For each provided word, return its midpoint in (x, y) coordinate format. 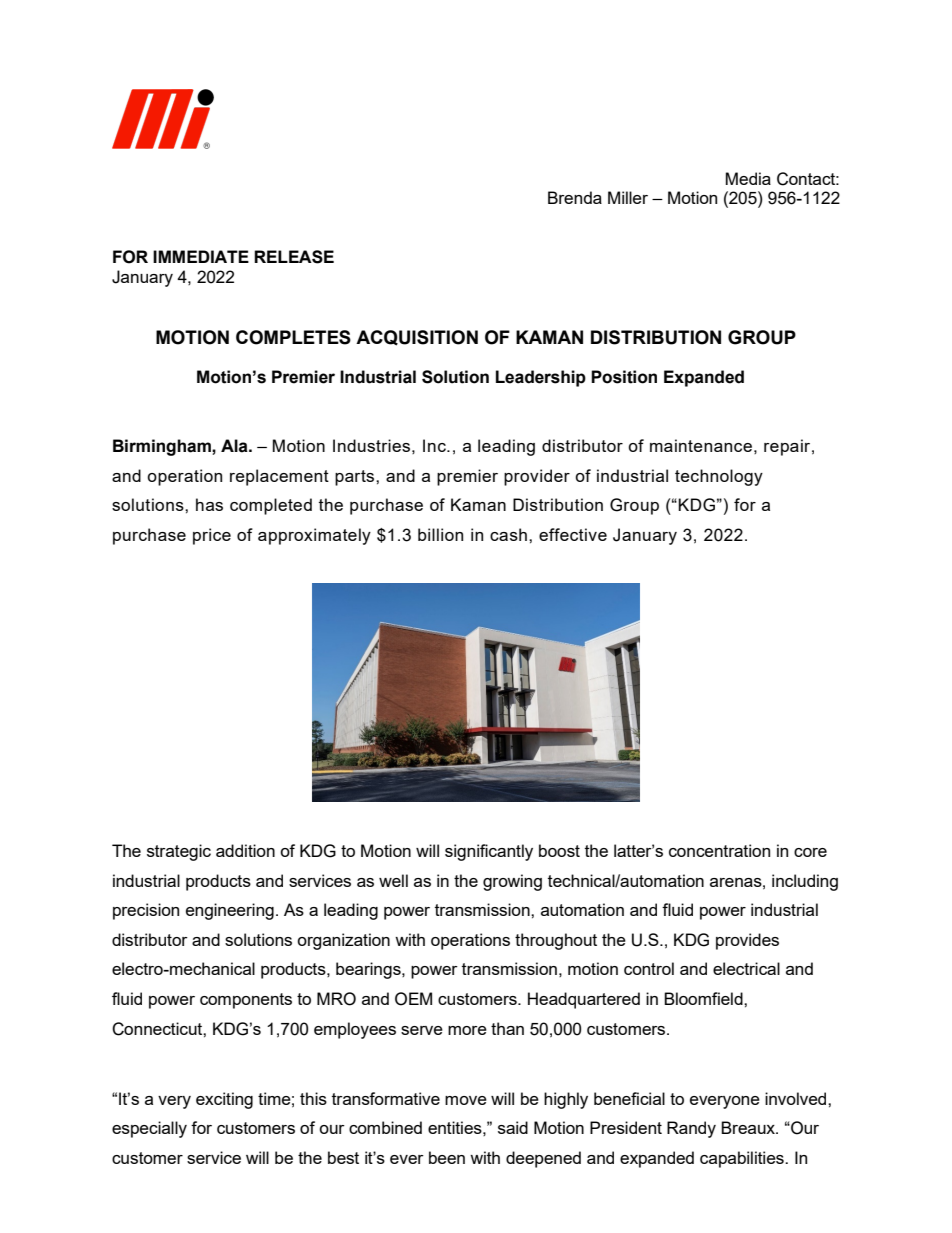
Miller (628, 197)
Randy (691, 1129)
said (513, 1127)
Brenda (575, 197)
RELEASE (294, 257)
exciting (224, 1100)
